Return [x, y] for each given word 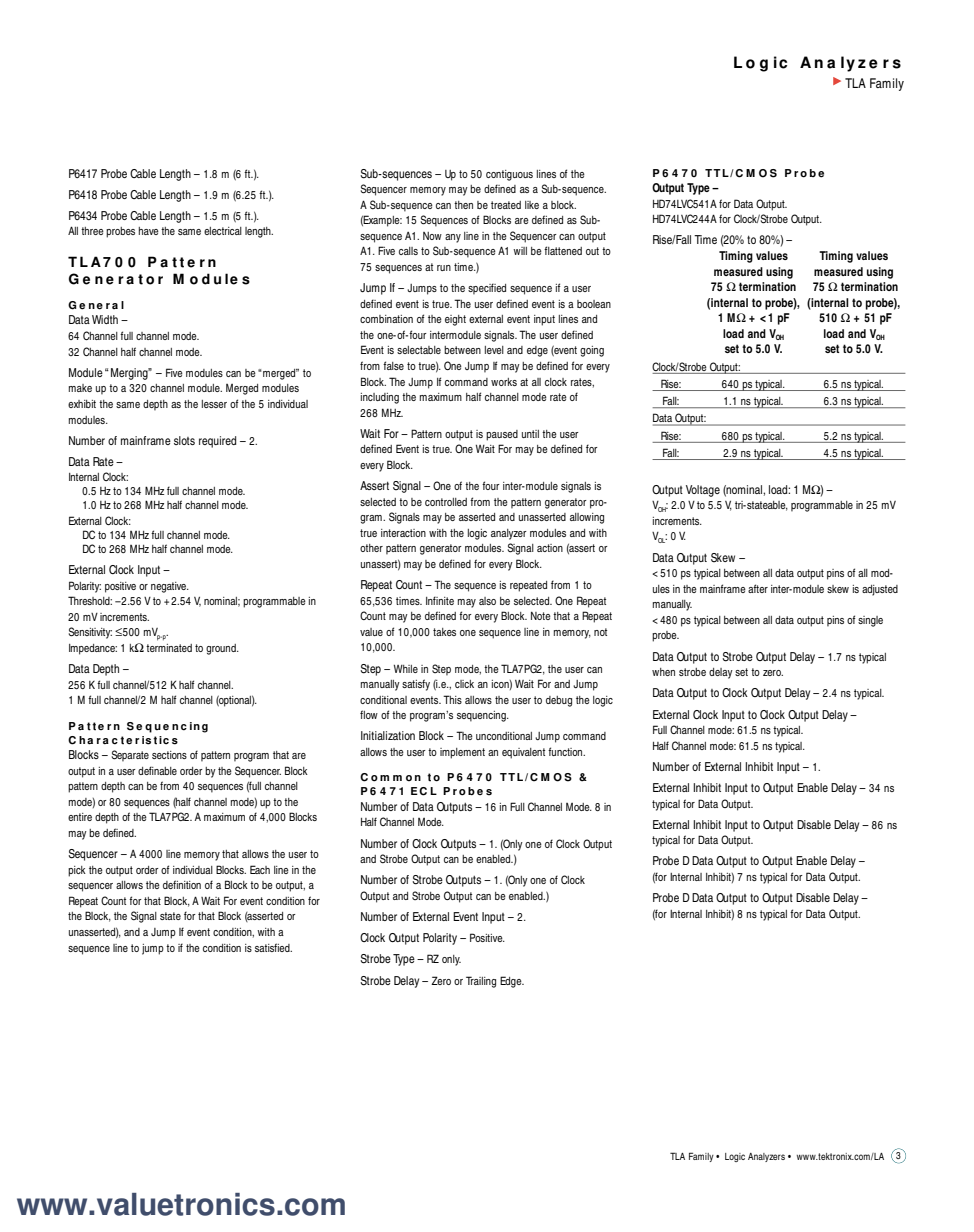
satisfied [273, 947]
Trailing [481, 982]
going [592, 351]
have [149, 231]
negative [170, 587]
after [758, 588]
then [463, 205]
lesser [214, 404]
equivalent [523, 753]
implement [462, 753]
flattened [563, 250]
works [504, 382]
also [487, 601]
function [566, 751]
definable [157, 770]
